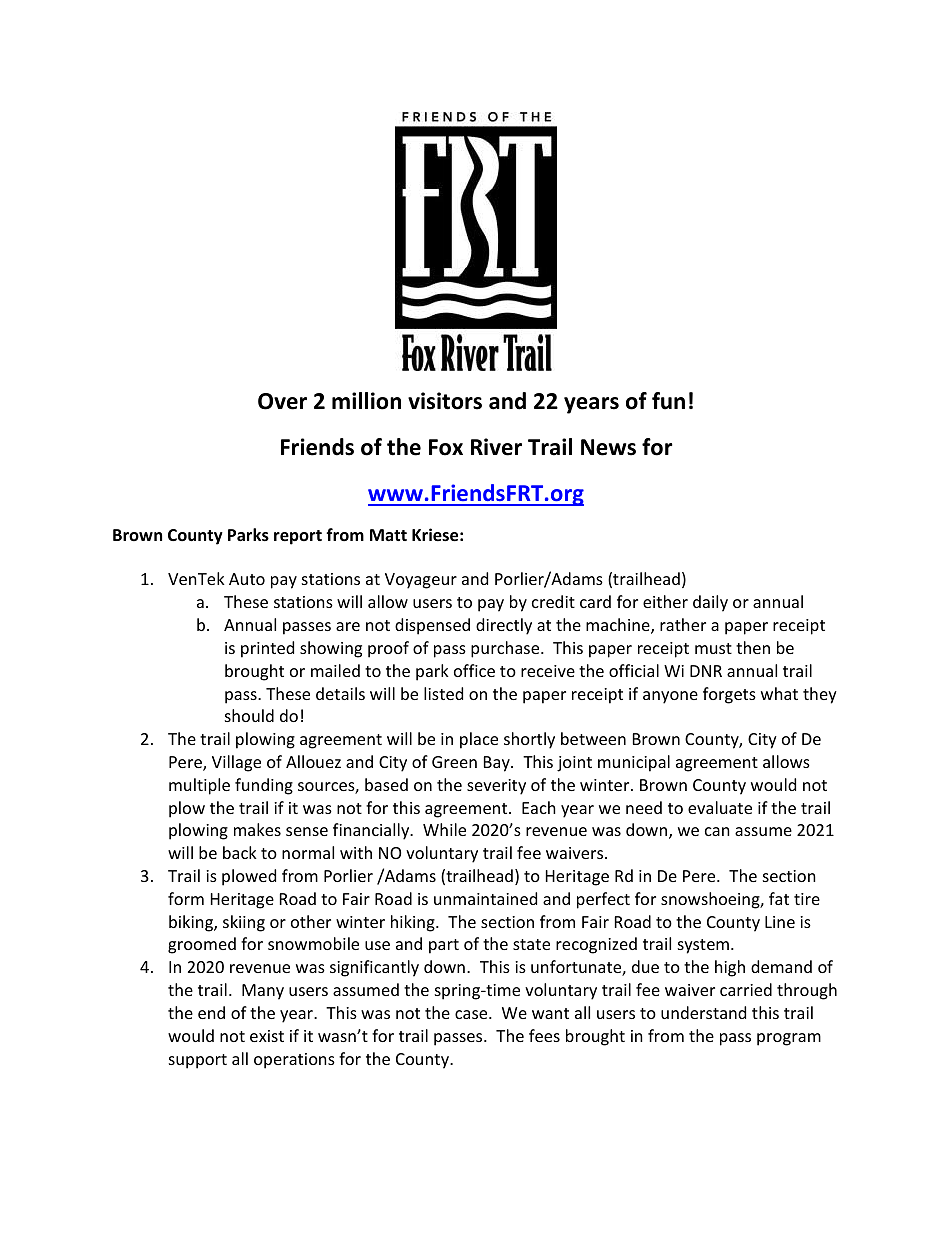  I want to click on forgets, so click(729, 695).
